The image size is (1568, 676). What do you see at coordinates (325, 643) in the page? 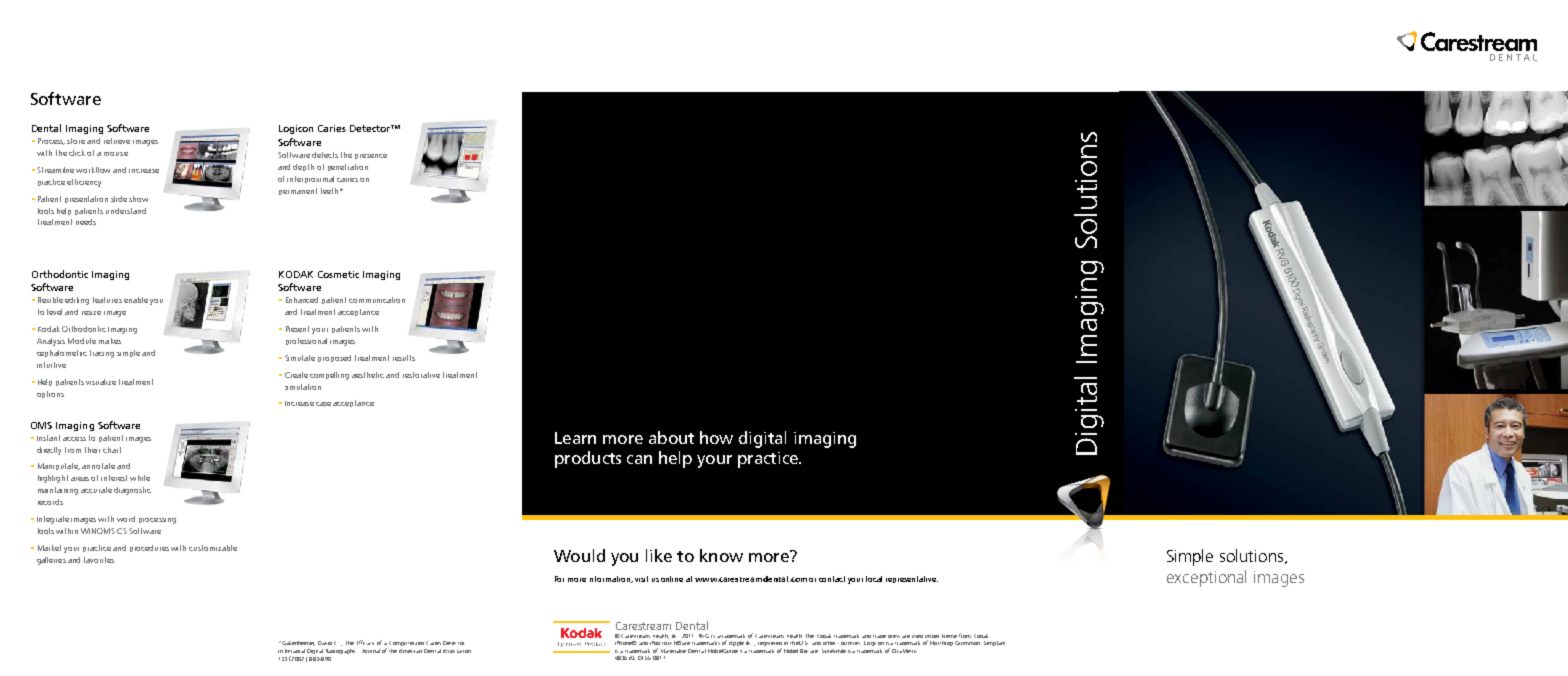
I see `David` at bounding box center [325, 643].
